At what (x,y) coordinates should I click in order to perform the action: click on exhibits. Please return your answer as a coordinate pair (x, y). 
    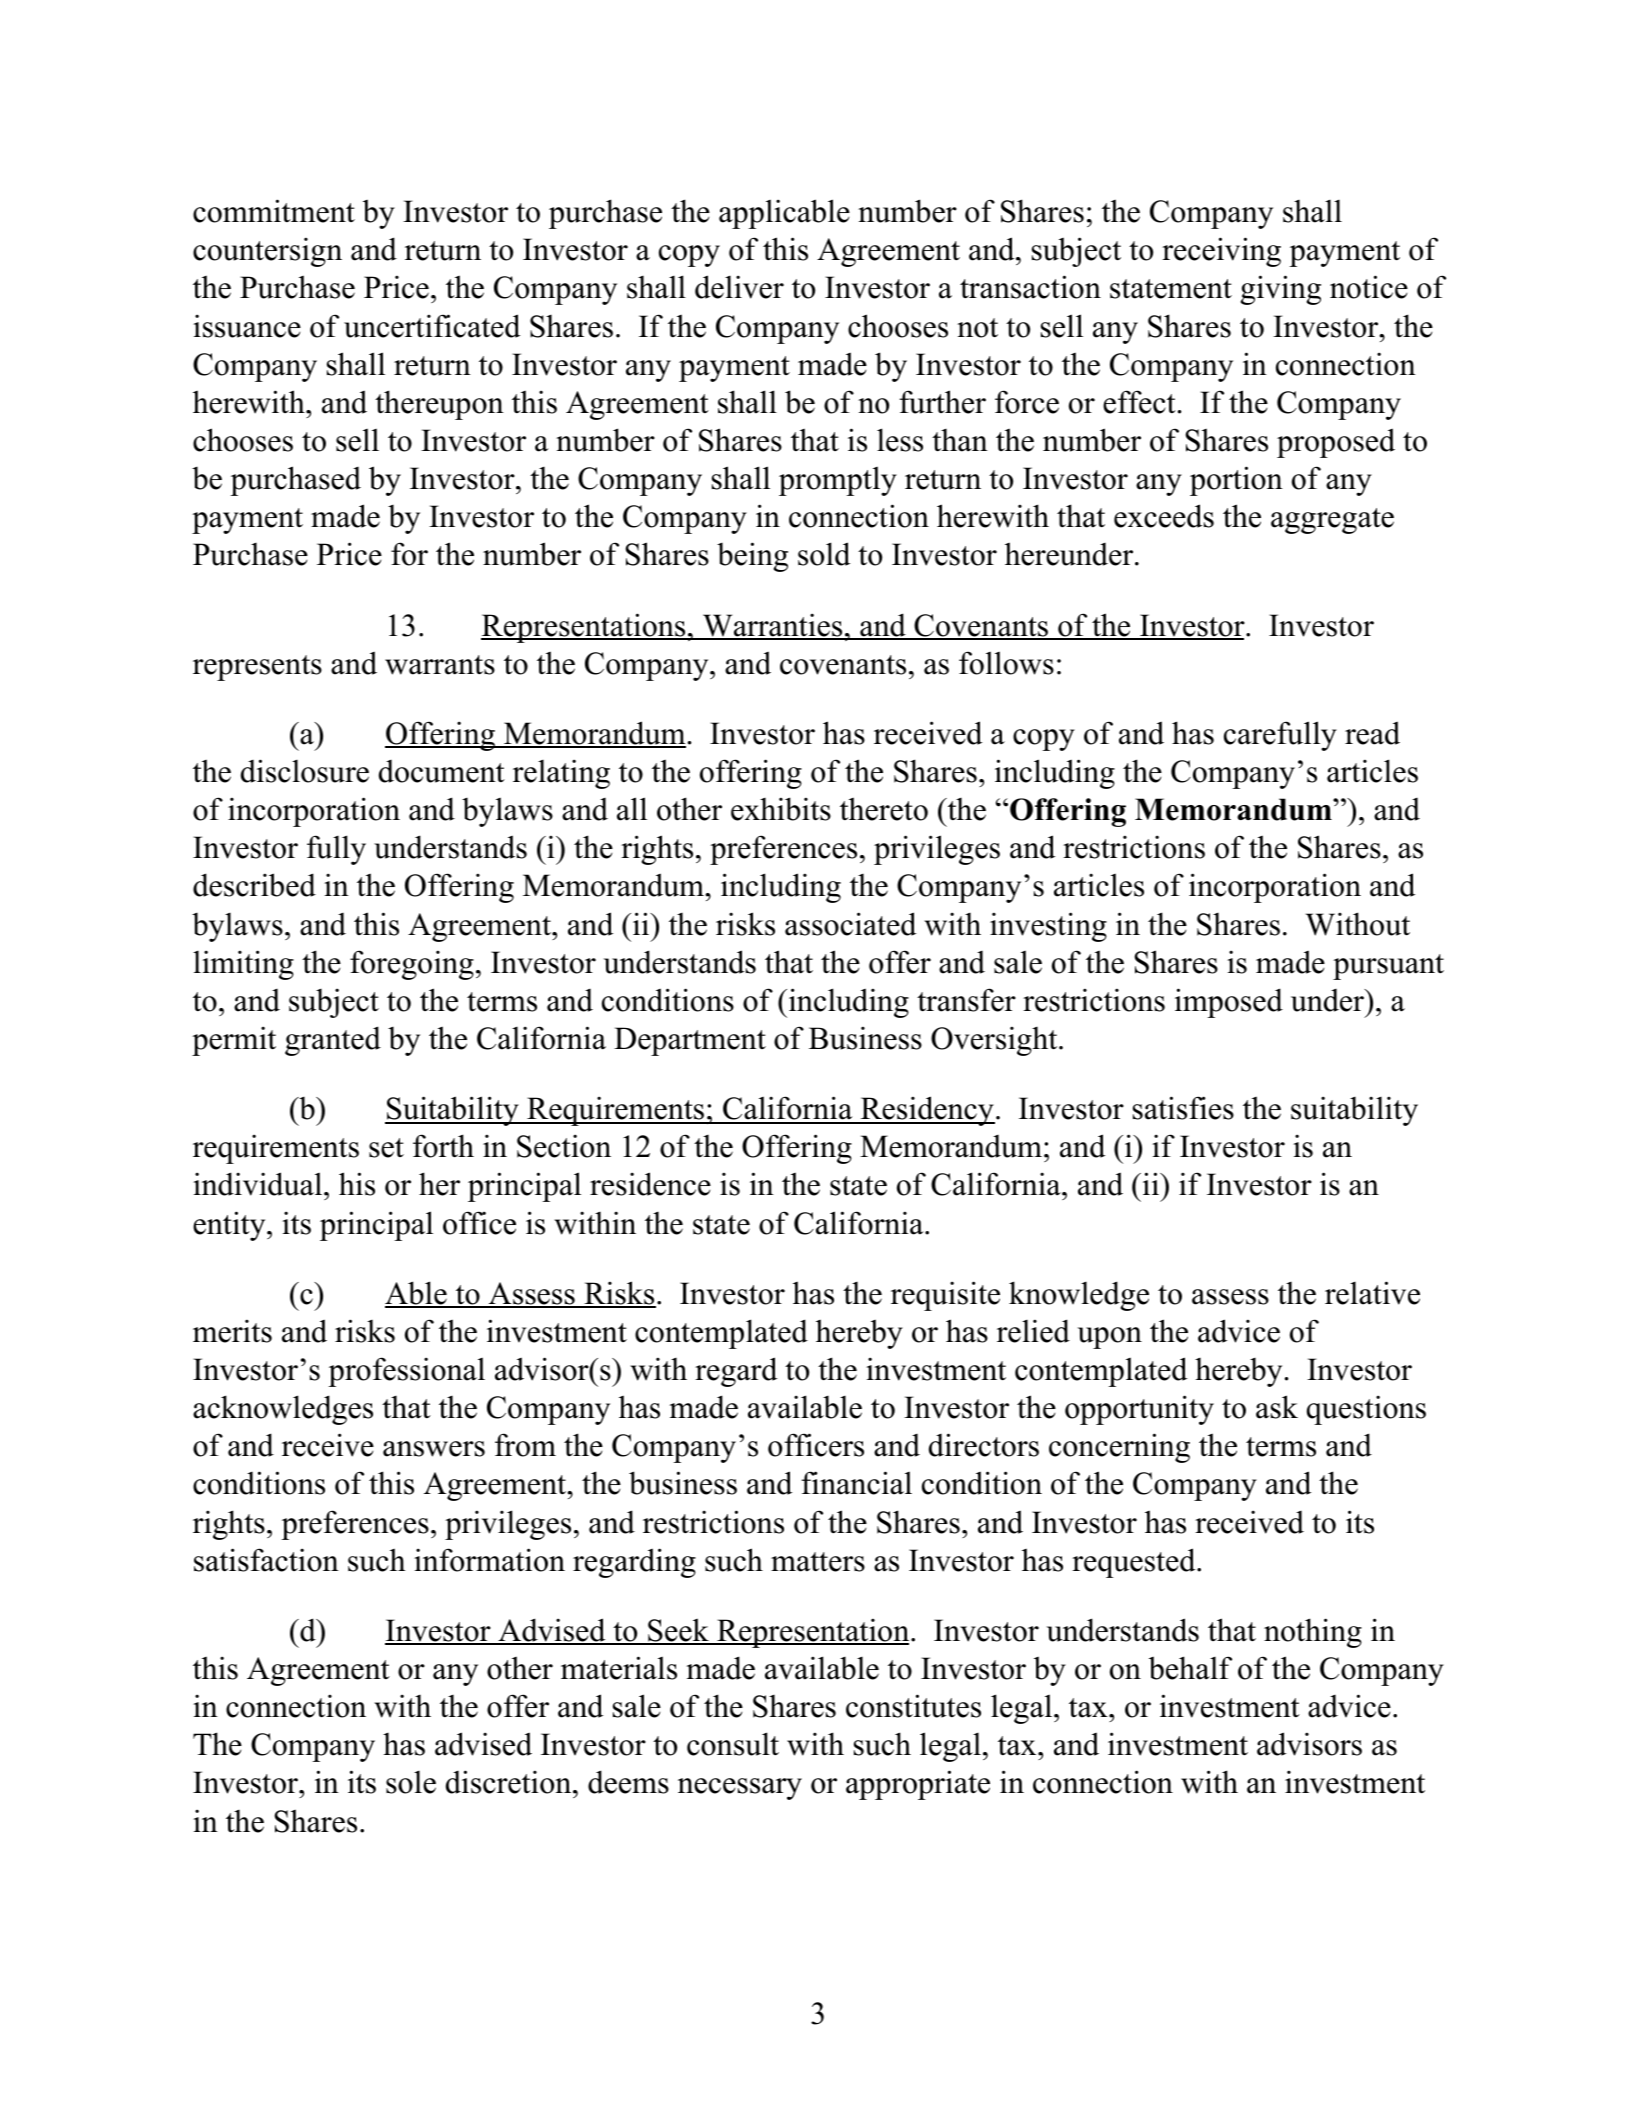
    Looking at the image, I should click on (781, 809).
